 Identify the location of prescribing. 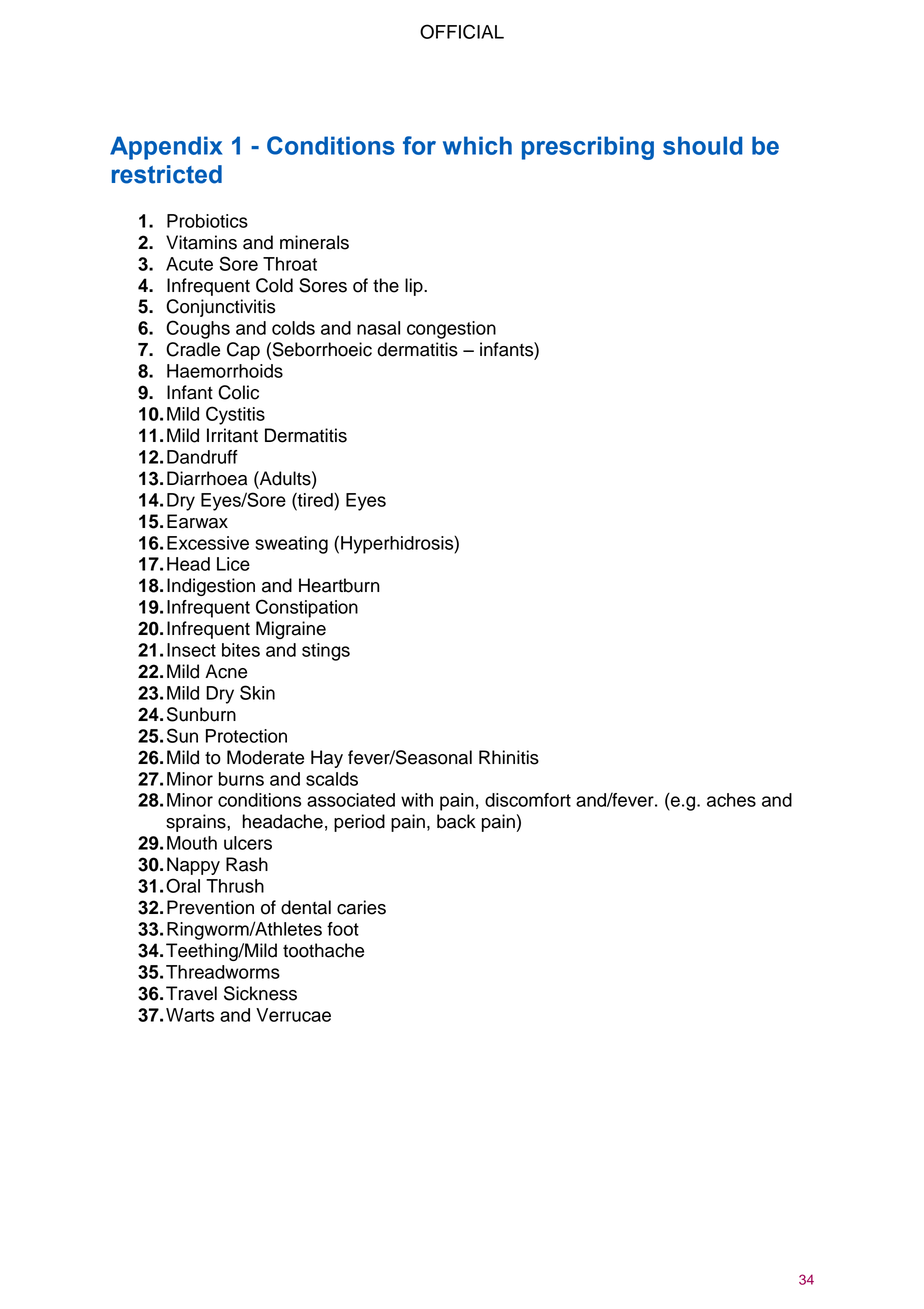
(588, 148).
